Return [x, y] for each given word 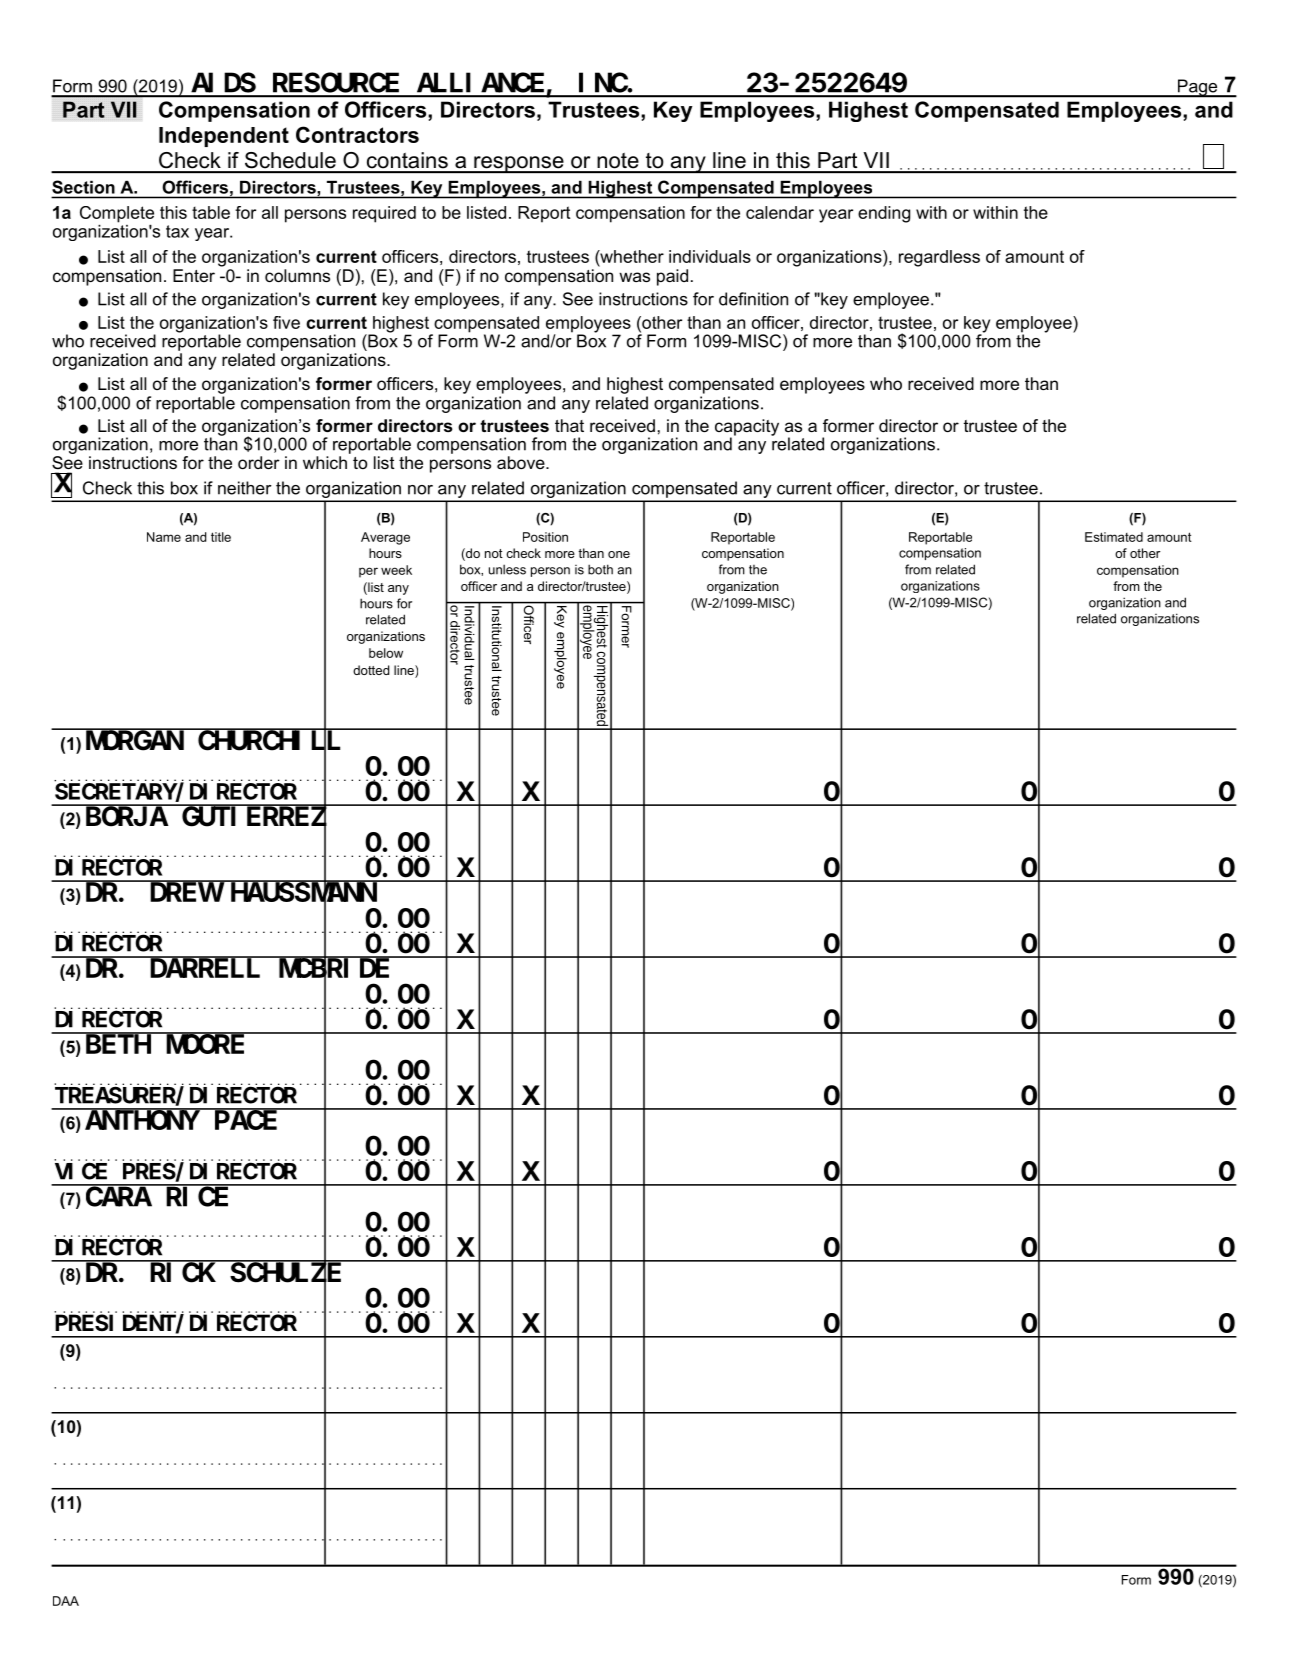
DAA [66, 1601]
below [386, 653]
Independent [224, 137]
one [619, 554]
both [600, 569]
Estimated [1114, 537]
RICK [183, 1273]
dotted [371, 670]
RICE [197, 1197]
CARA [119, 1197]
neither [245, 488]
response [519, 164]
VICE [81, 1172]
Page [1197, 88]
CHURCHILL [269, 742]
